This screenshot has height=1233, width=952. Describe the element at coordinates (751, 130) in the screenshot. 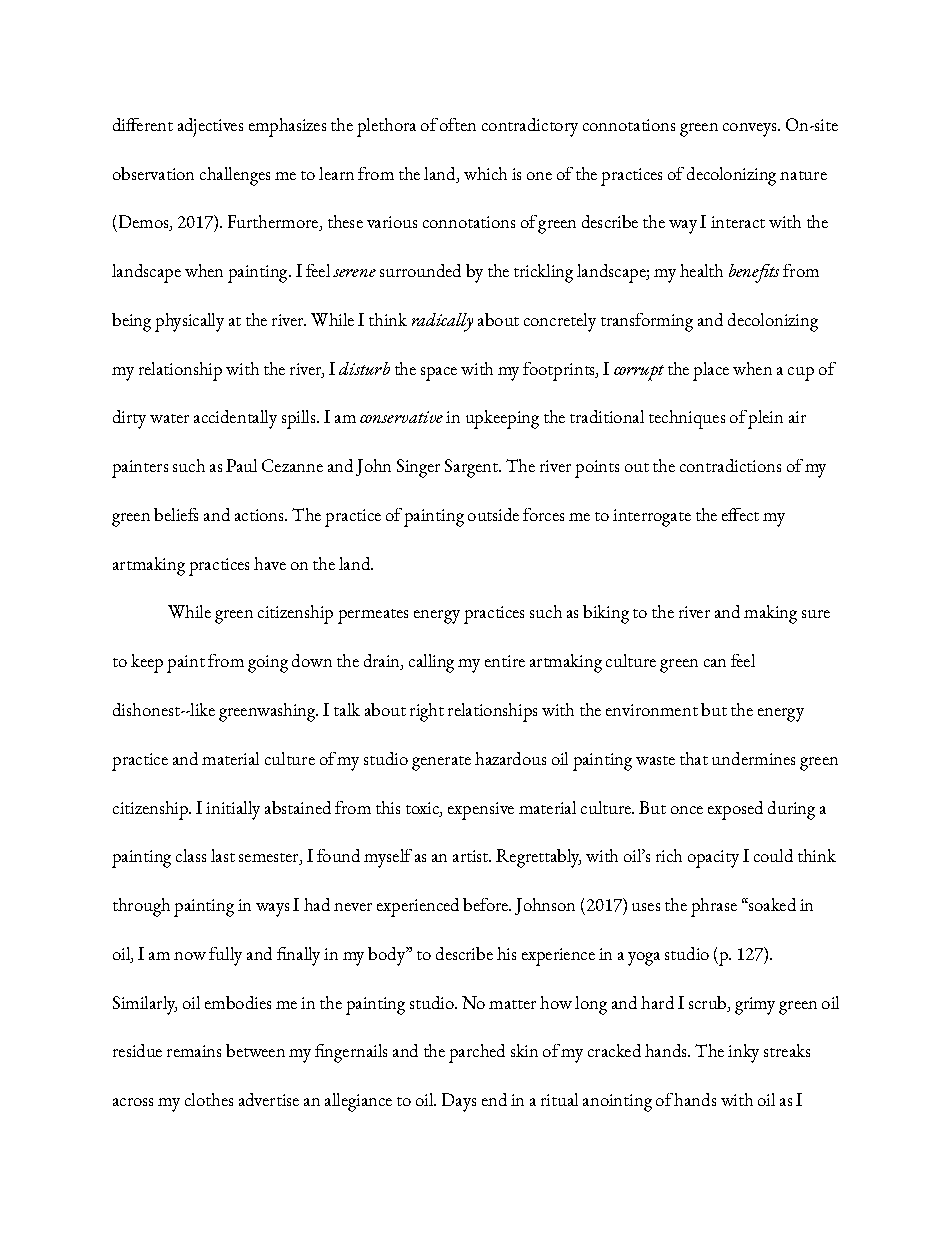

I see `conveys` at that location.
